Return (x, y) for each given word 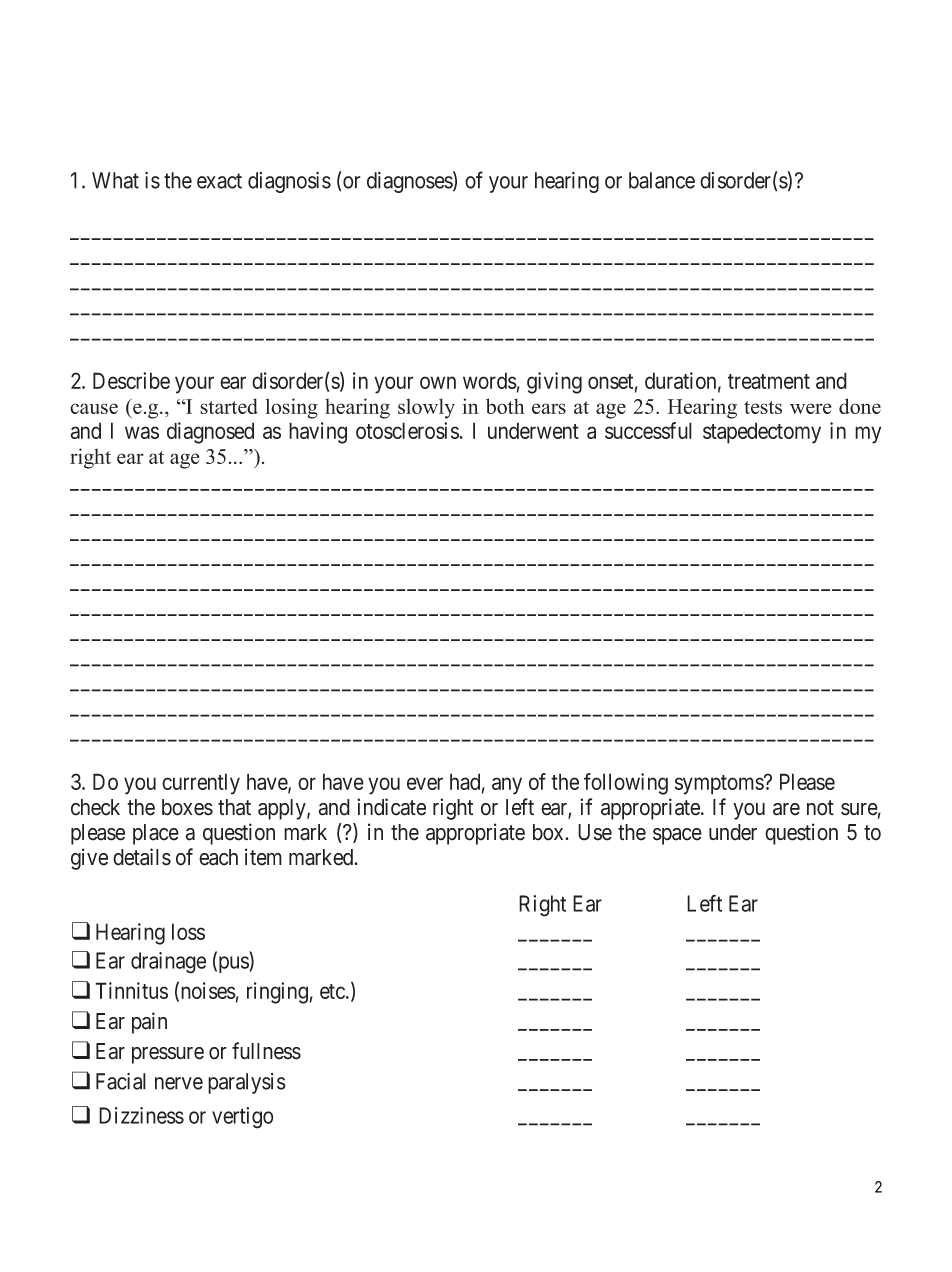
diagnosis (289, 182)
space (677, 836)
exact (219, 181)
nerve (179, 1083)
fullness (266, 1051)
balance (662, 180)
